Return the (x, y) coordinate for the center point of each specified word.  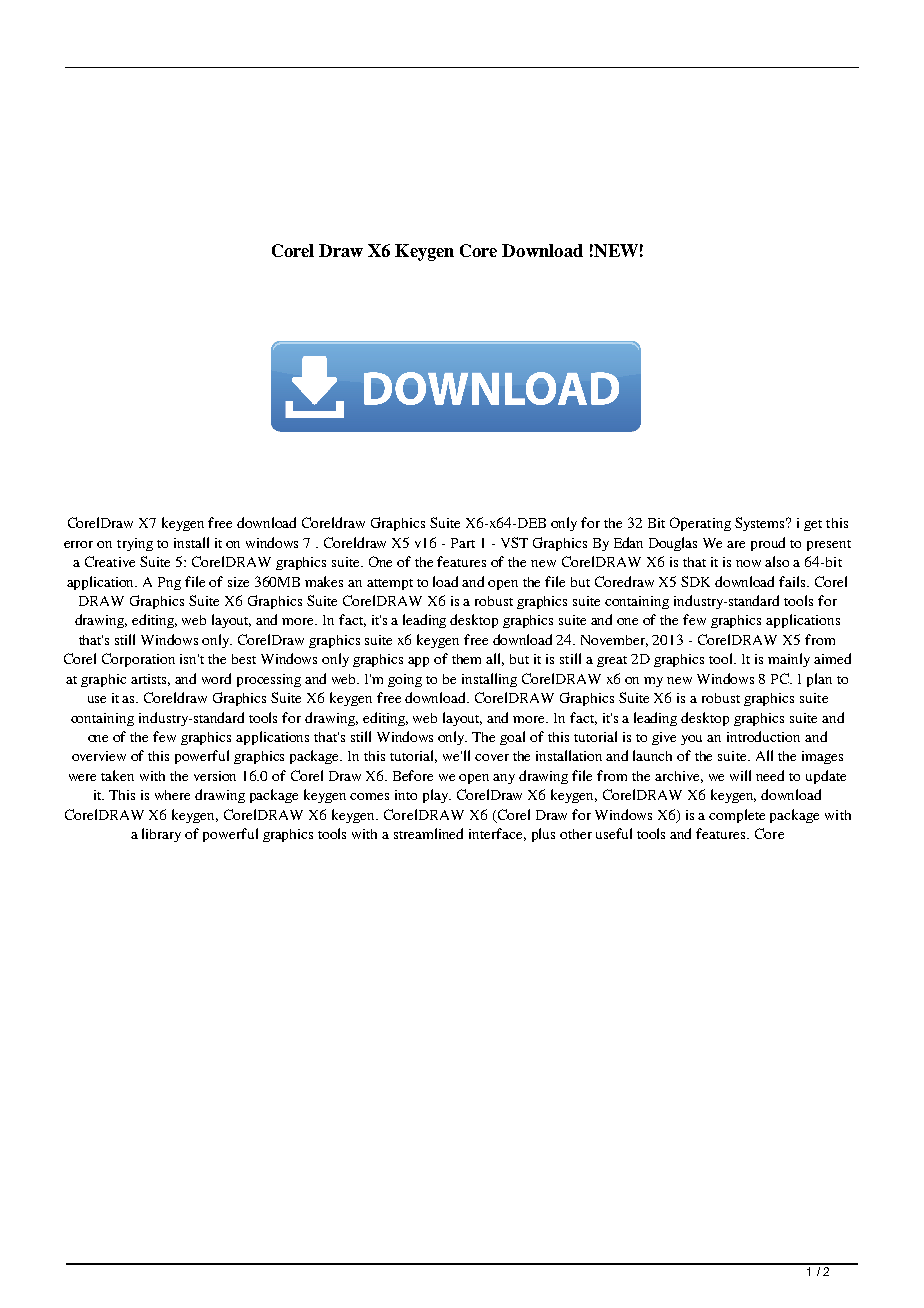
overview (99, 756)
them (466, 659)
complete (737, 816)
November (614, 641)
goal (512, 738)
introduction (763, 736)
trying (135, 544)
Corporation (138, 660)
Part (463, 543)
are (736, 544)
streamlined (428, 833)
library (161, 835)
